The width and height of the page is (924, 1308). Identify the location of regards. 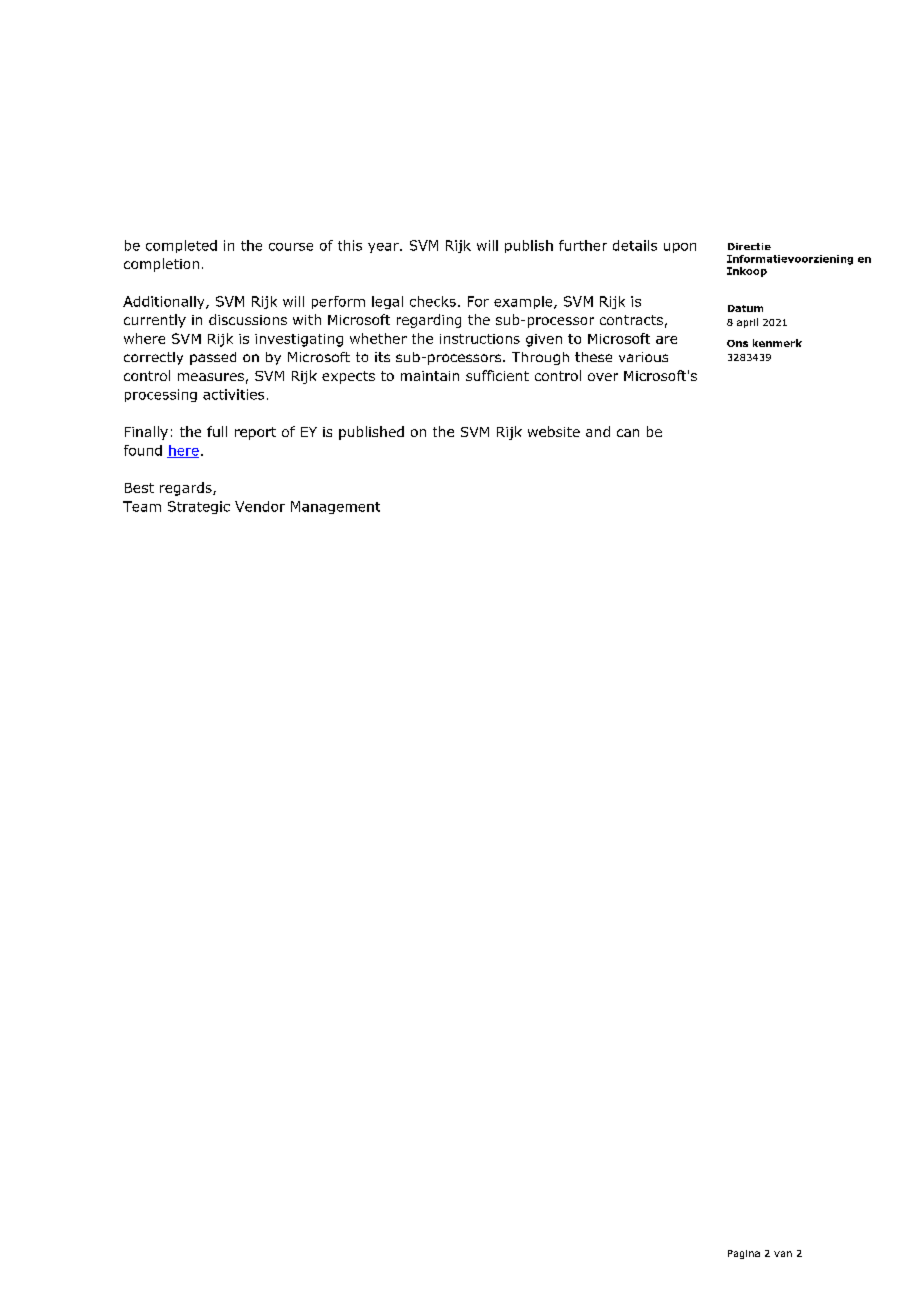
(187, 489).
